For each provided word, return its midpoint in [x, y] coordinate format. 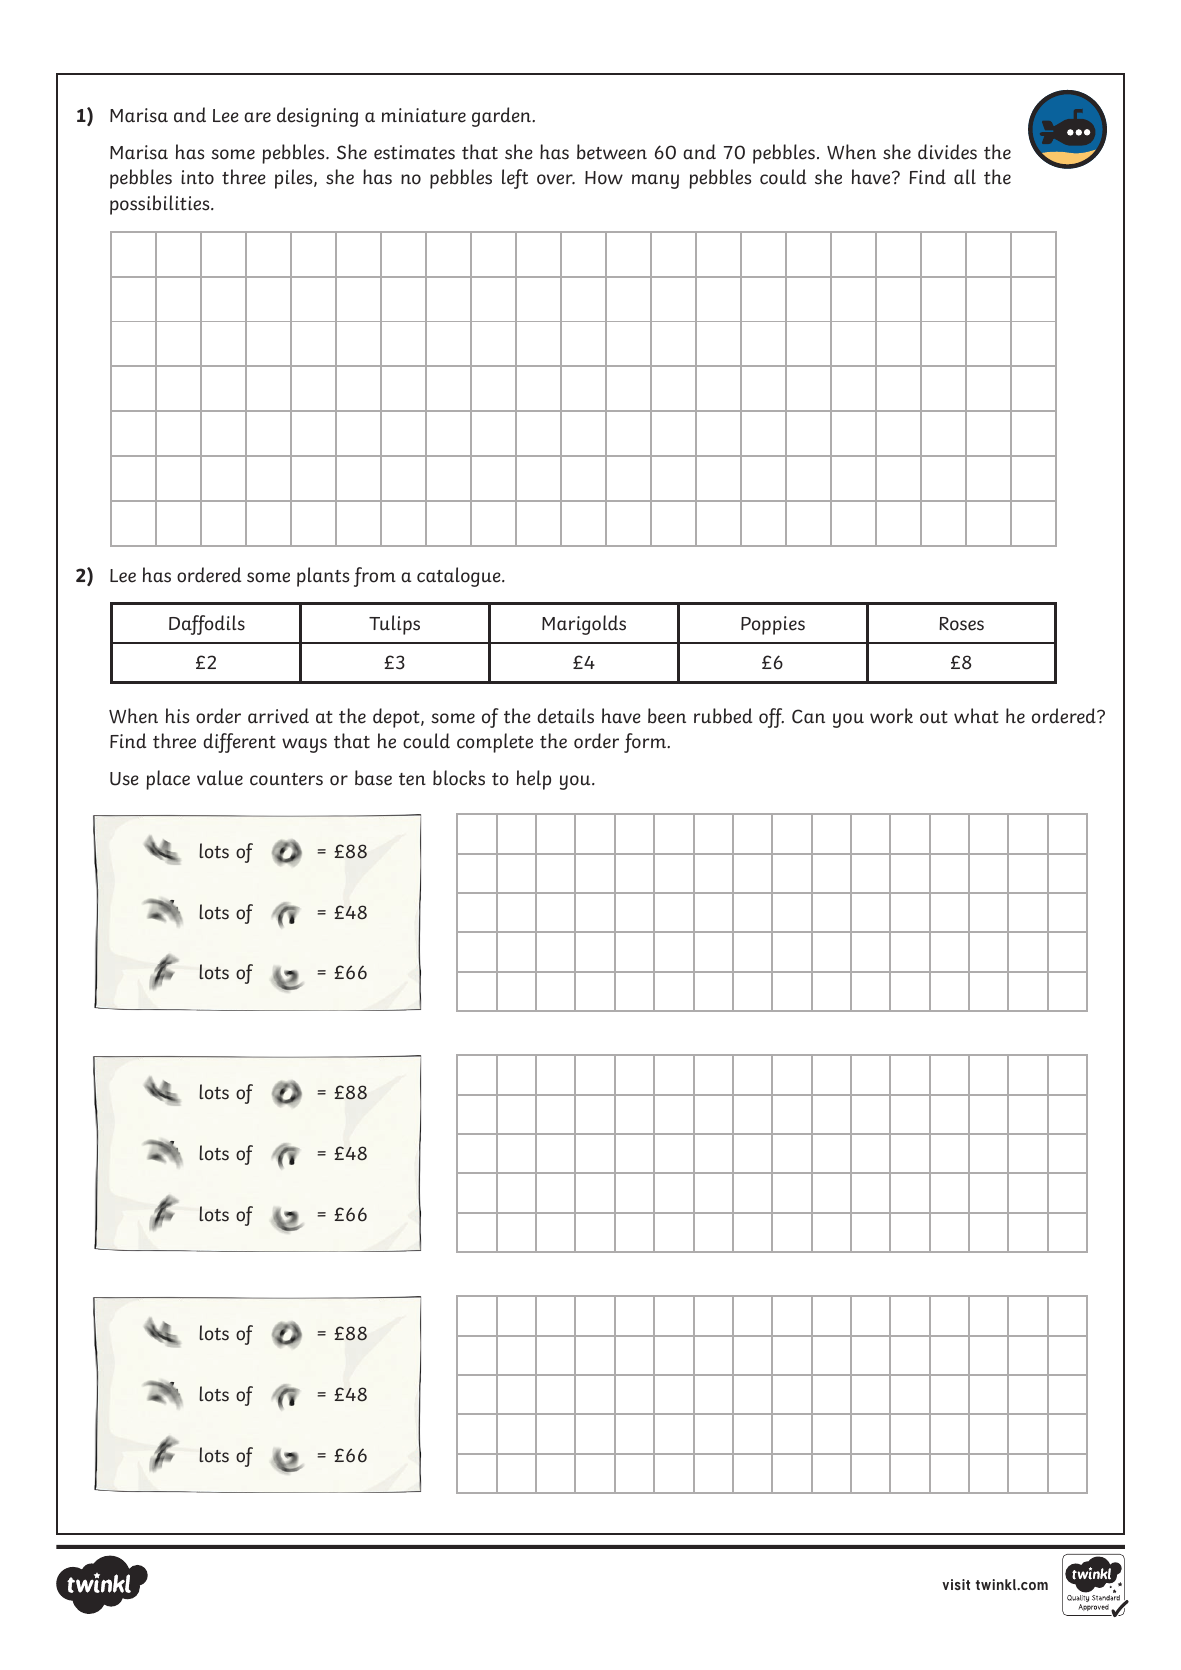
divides [947, 152]
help [534, 780]
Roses [961, 624]
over [556, 179]
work [891, 716]
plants [323, 577]
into [197, 177]
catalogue [460, 577]
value [220, 778]
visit [956, 1584]
